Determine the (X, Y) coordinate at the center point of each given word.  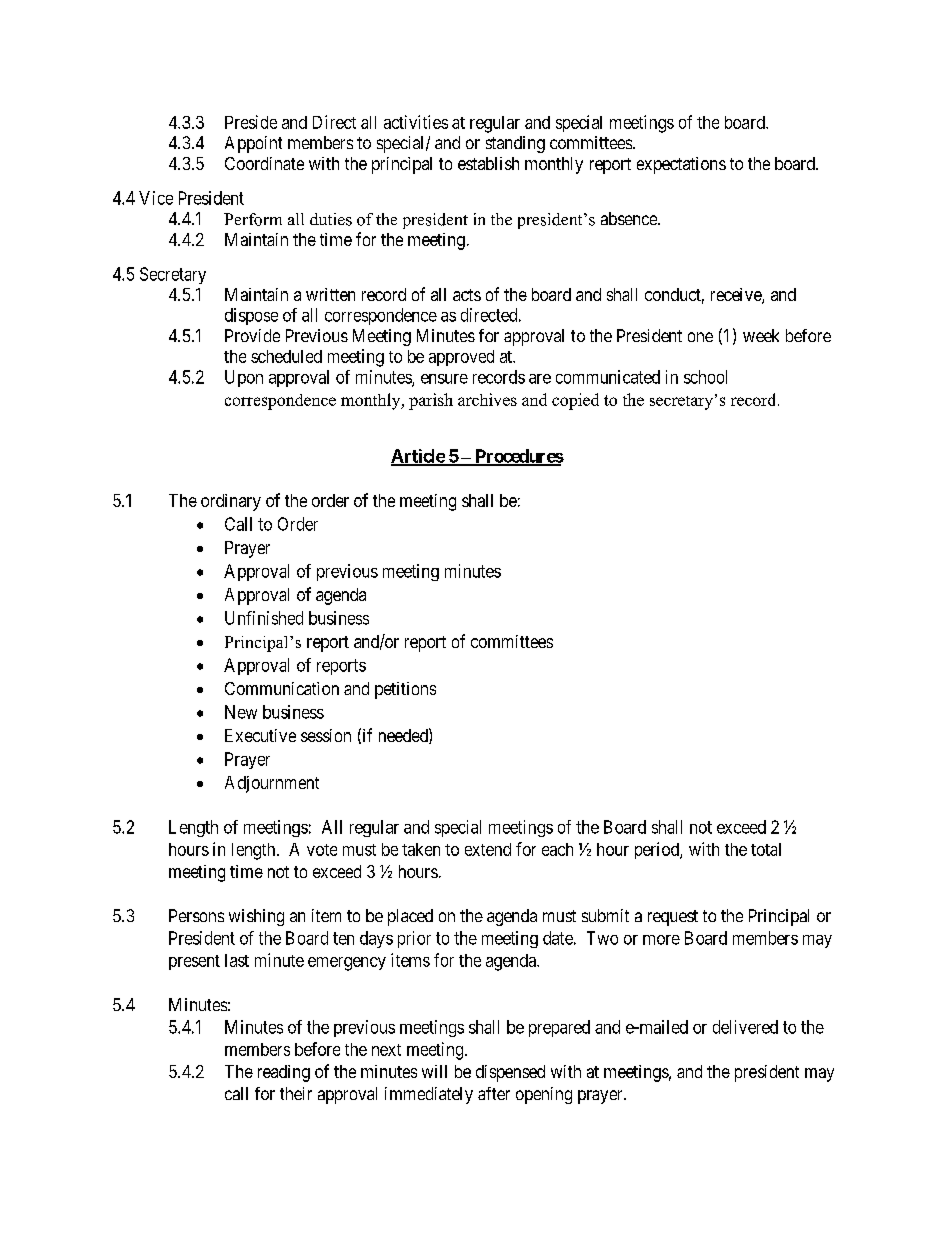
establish (488, 163)
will (434, 1071)
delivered (745, 1027)
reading (284, 1073)
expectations (681, 165)
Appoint (253, 144)
